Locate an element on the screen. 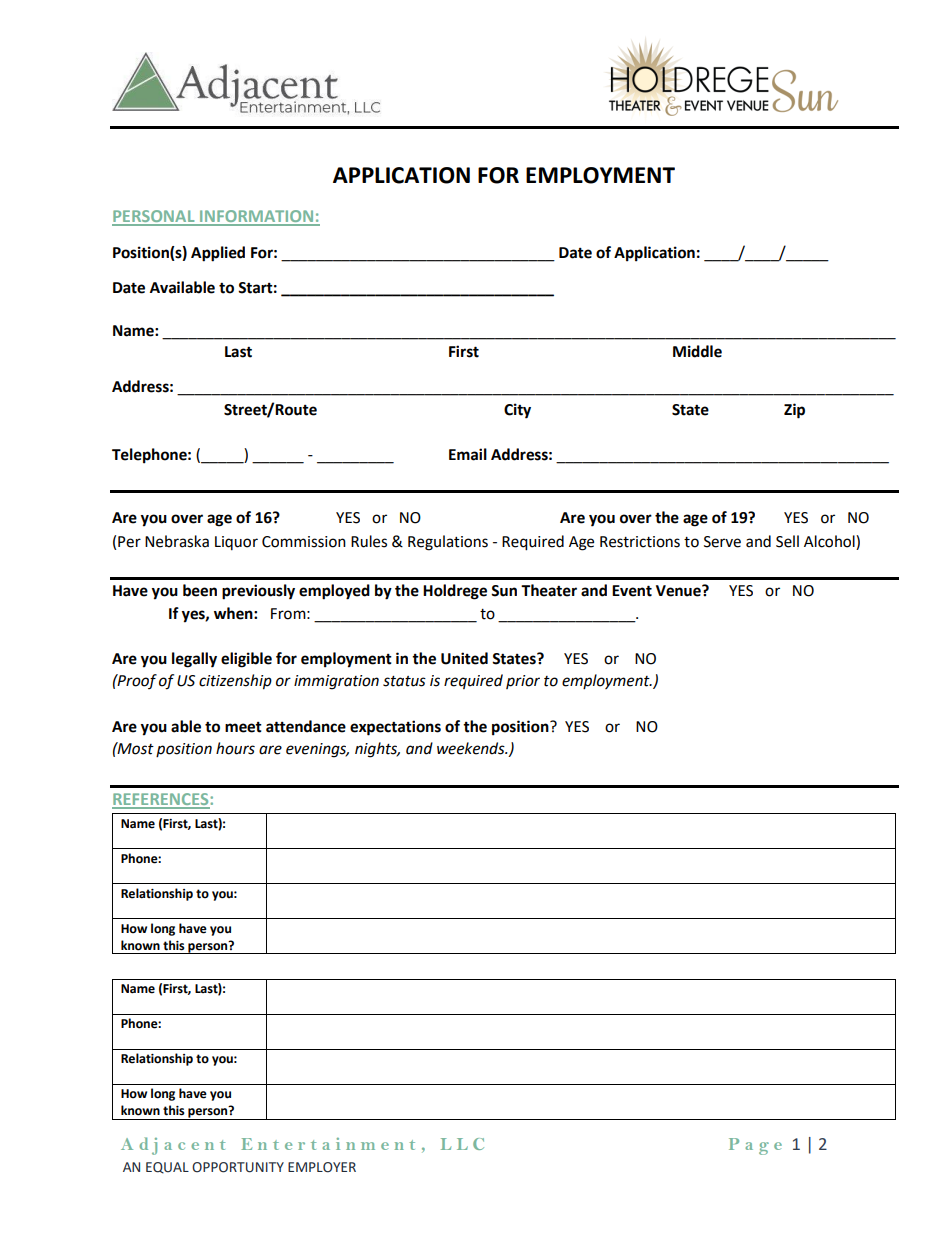 The image size is (952, 1233). Serve is located at coordinates (722, 542).
